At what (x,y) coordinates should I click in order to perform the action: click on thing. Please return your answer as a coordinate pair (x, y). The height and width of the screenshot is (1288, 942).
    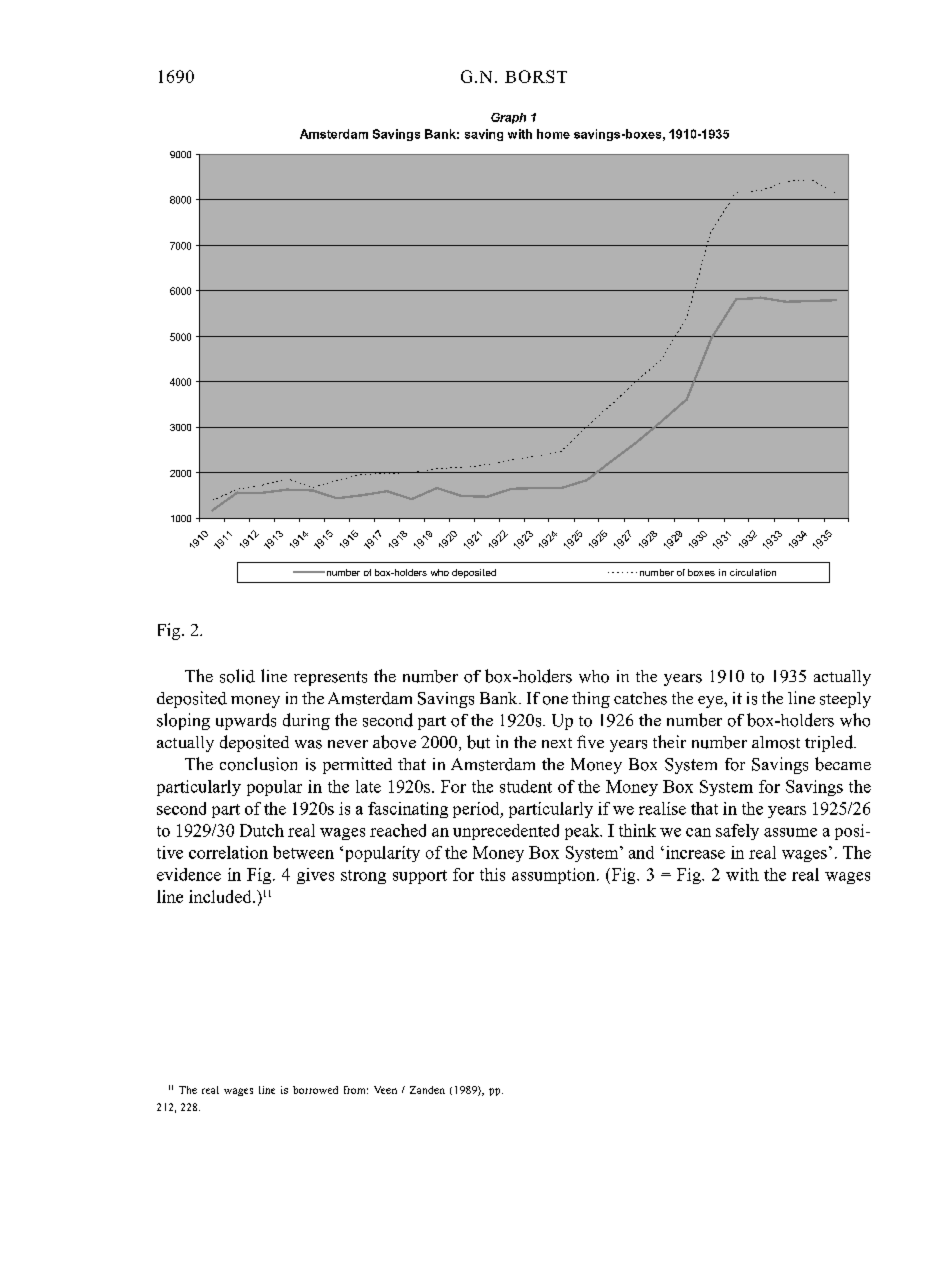
    Looking at the image, I should click on (591, 700).
